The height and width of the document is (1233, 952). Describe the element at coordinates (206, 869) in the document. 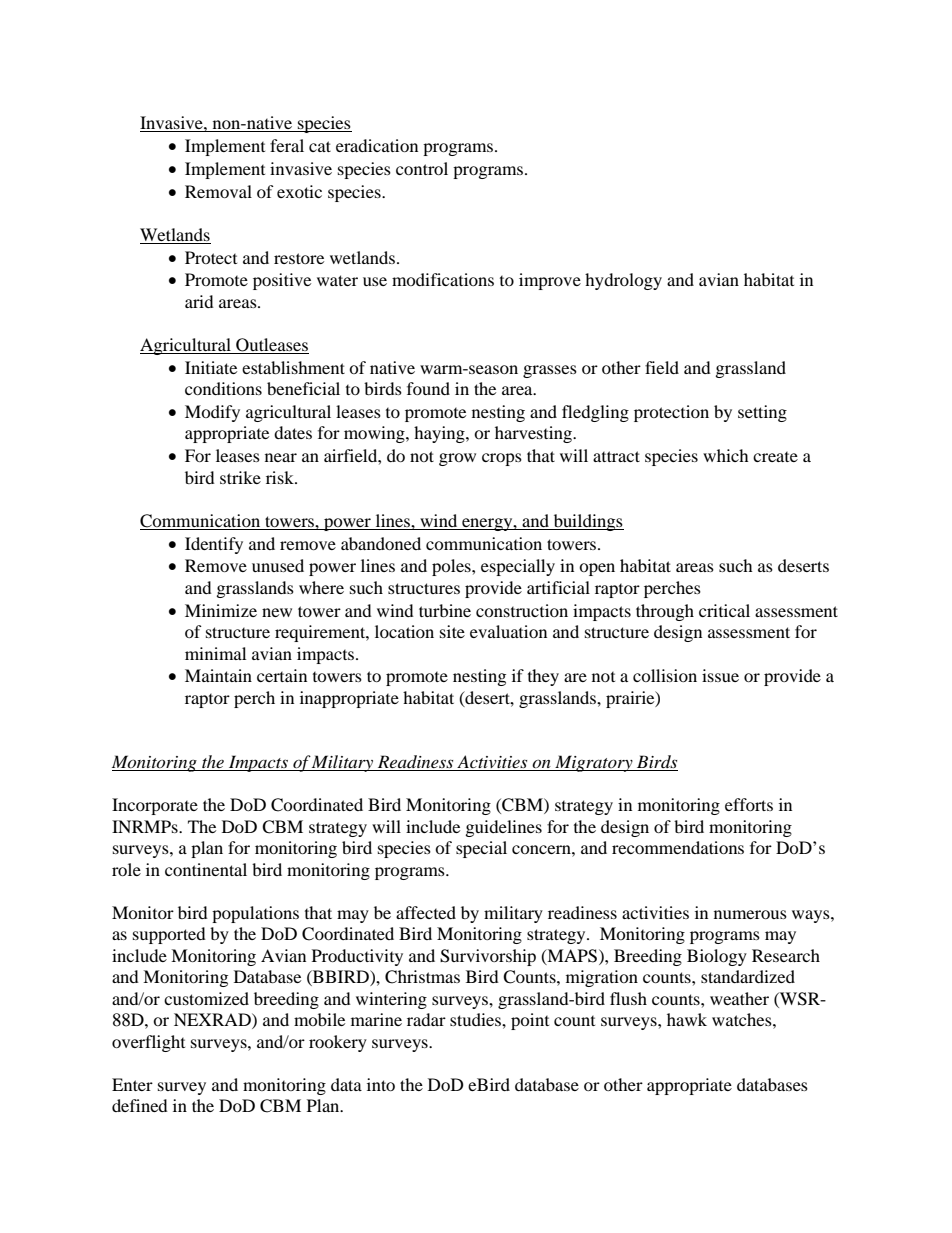

I see `continental` at that location.
